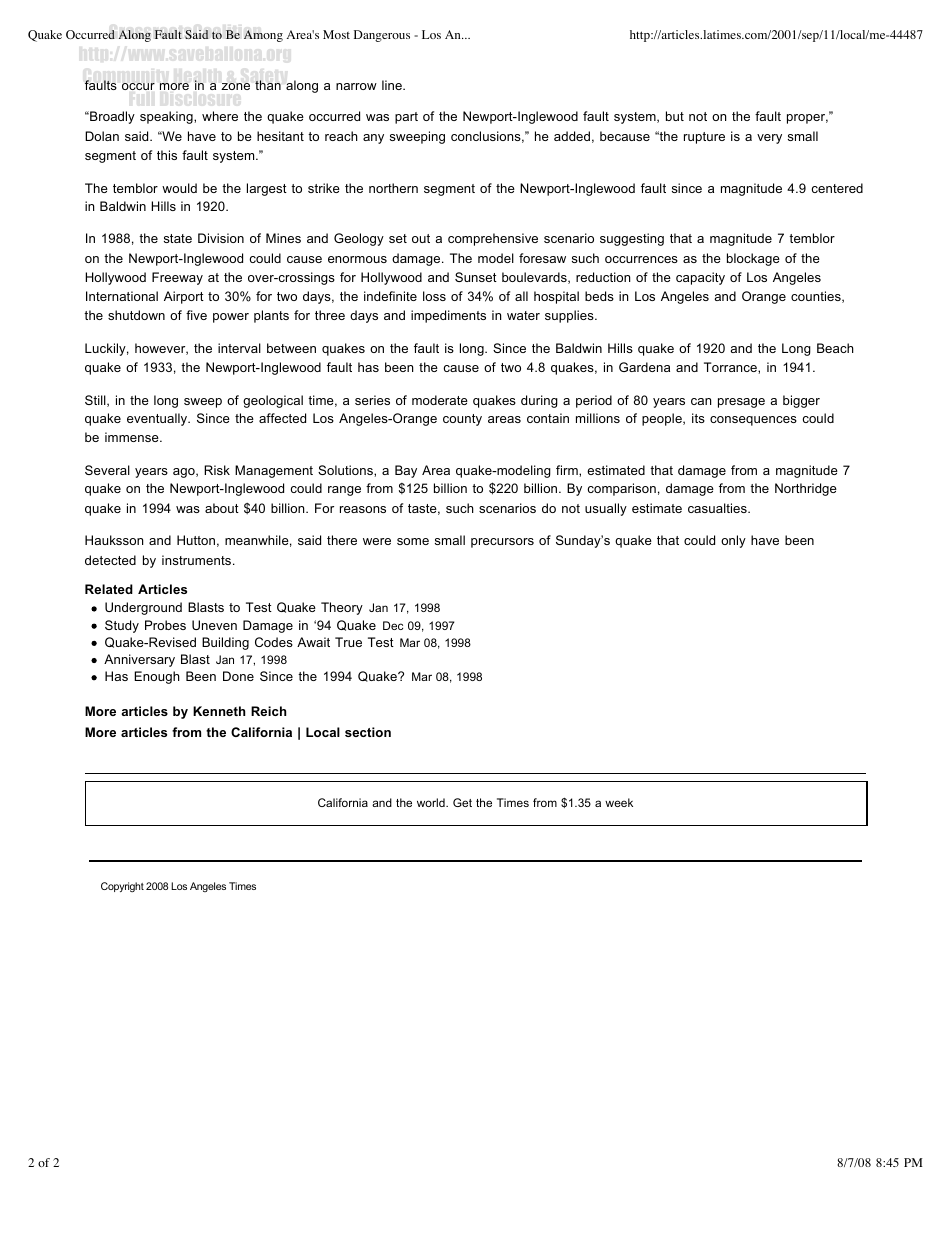 This page has width=952, height=1233. I want to click on only, so click(733, 541).
